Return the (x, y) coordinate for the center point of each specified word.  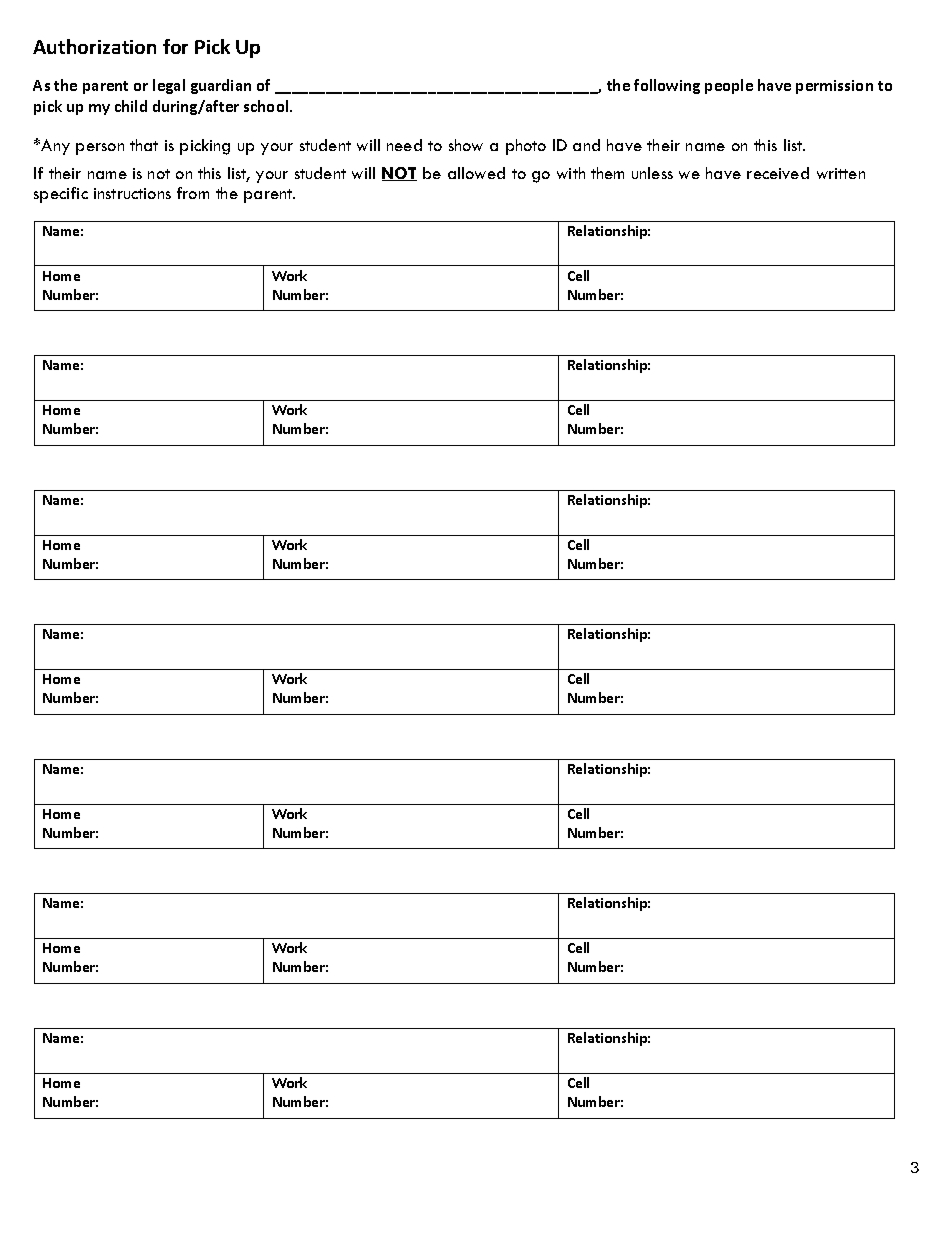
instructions (132, 193)
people (729, 86)
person (100, 149)
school (267, 106)
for (175, 46)
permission (834, 87)
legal (169, 86)
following (667, 86)
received (778, 173)
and (586, 145)
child (131, 106)
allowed (476, 173)
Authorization (94, 46)
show (466, 145)
